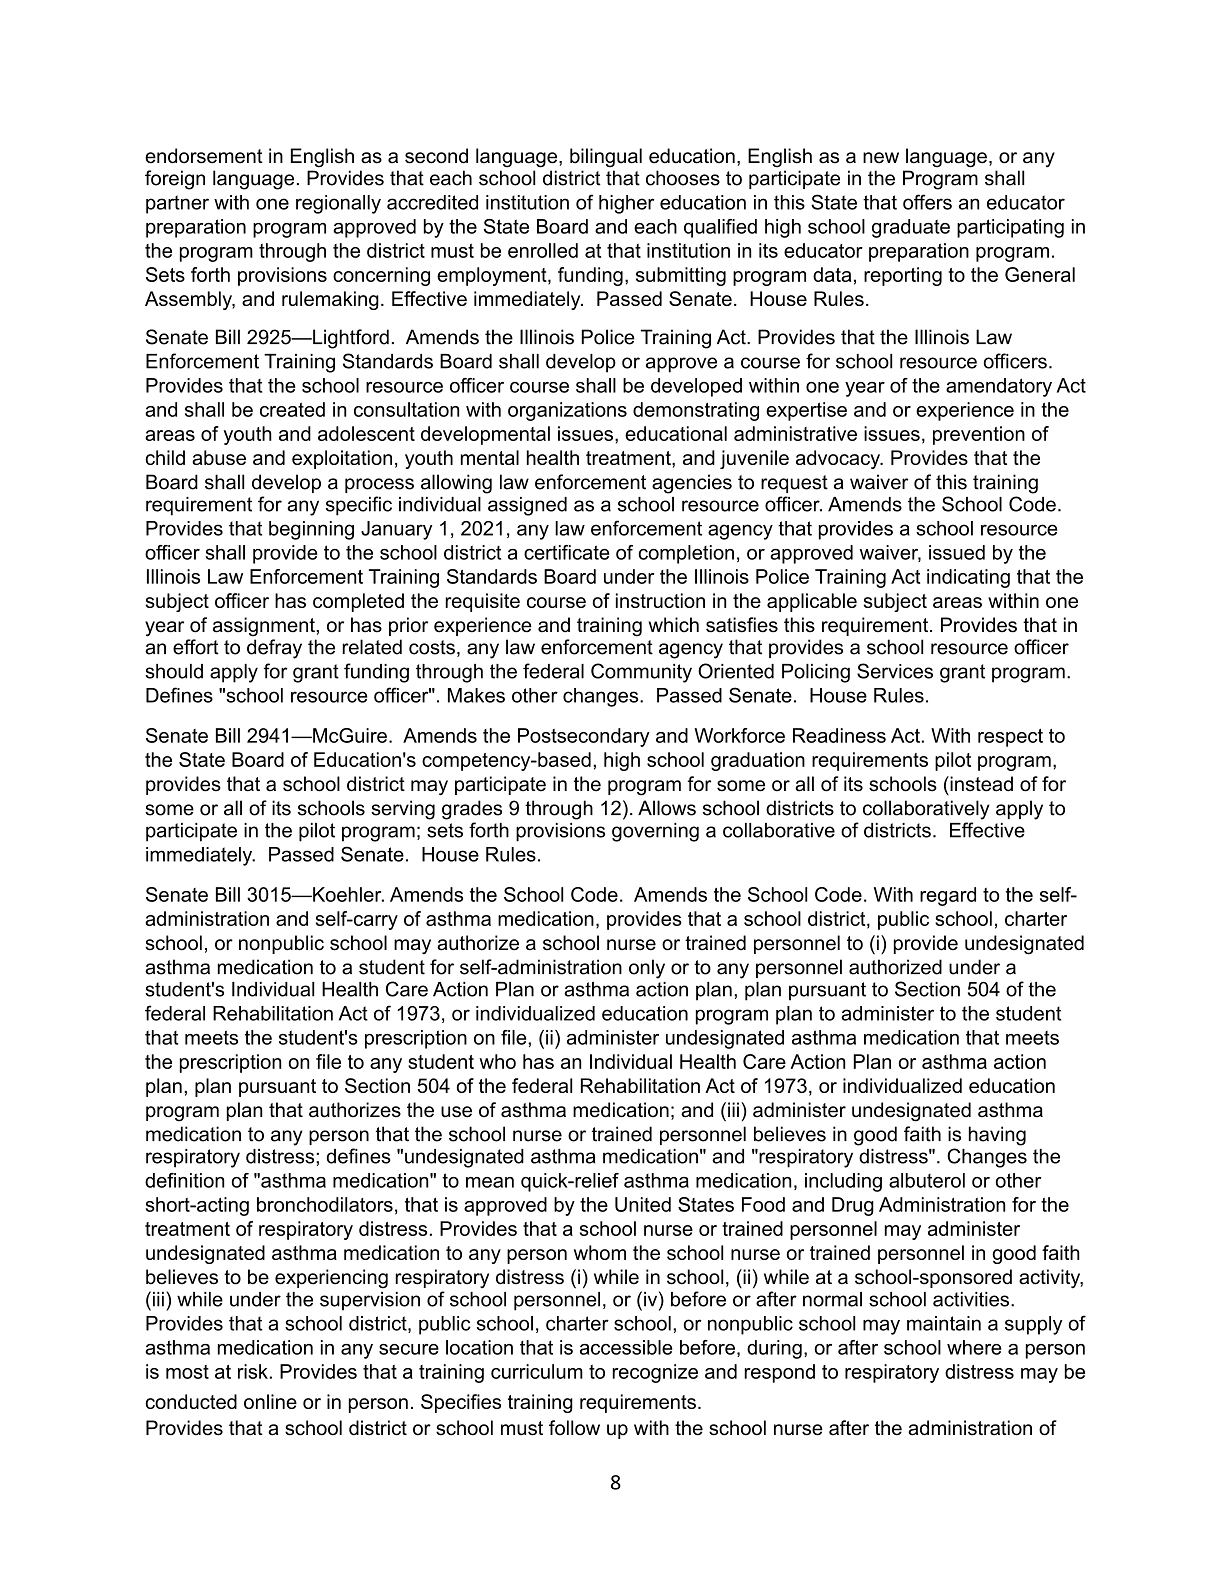  I want to click on bilingual, so click(606, 158).
